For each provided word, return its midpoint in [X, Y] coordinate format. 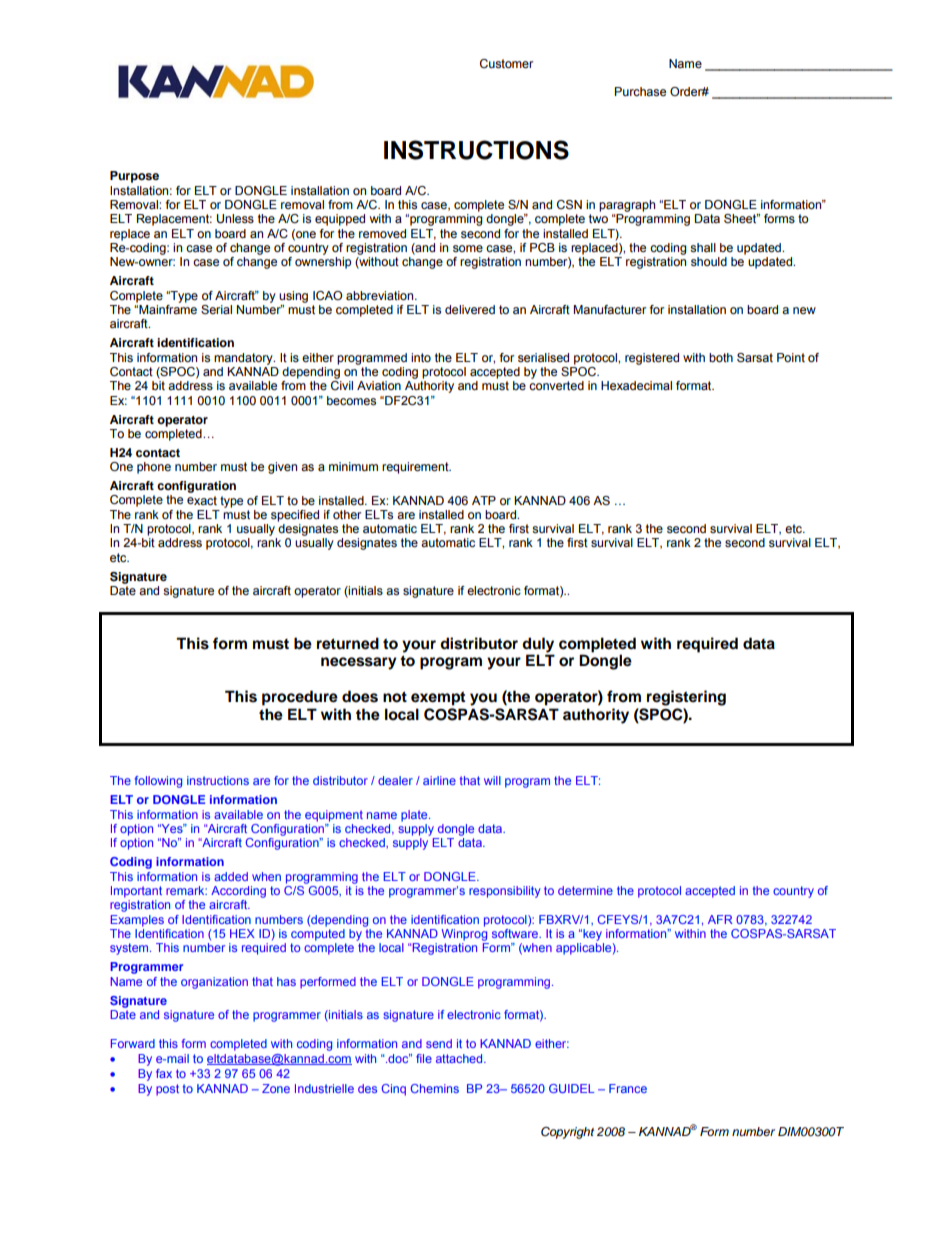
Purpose [134, 177]
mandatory [244, 359]
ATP [484, 500]
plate [415, 816]
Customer [506, 63]
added [231, 876]
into [421, 357]
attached [460, 1058]
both [721, 357]
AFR [720, 919]
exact [202, 500]
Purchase [640, 91]
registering [686, 698]
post [167, 1090]
